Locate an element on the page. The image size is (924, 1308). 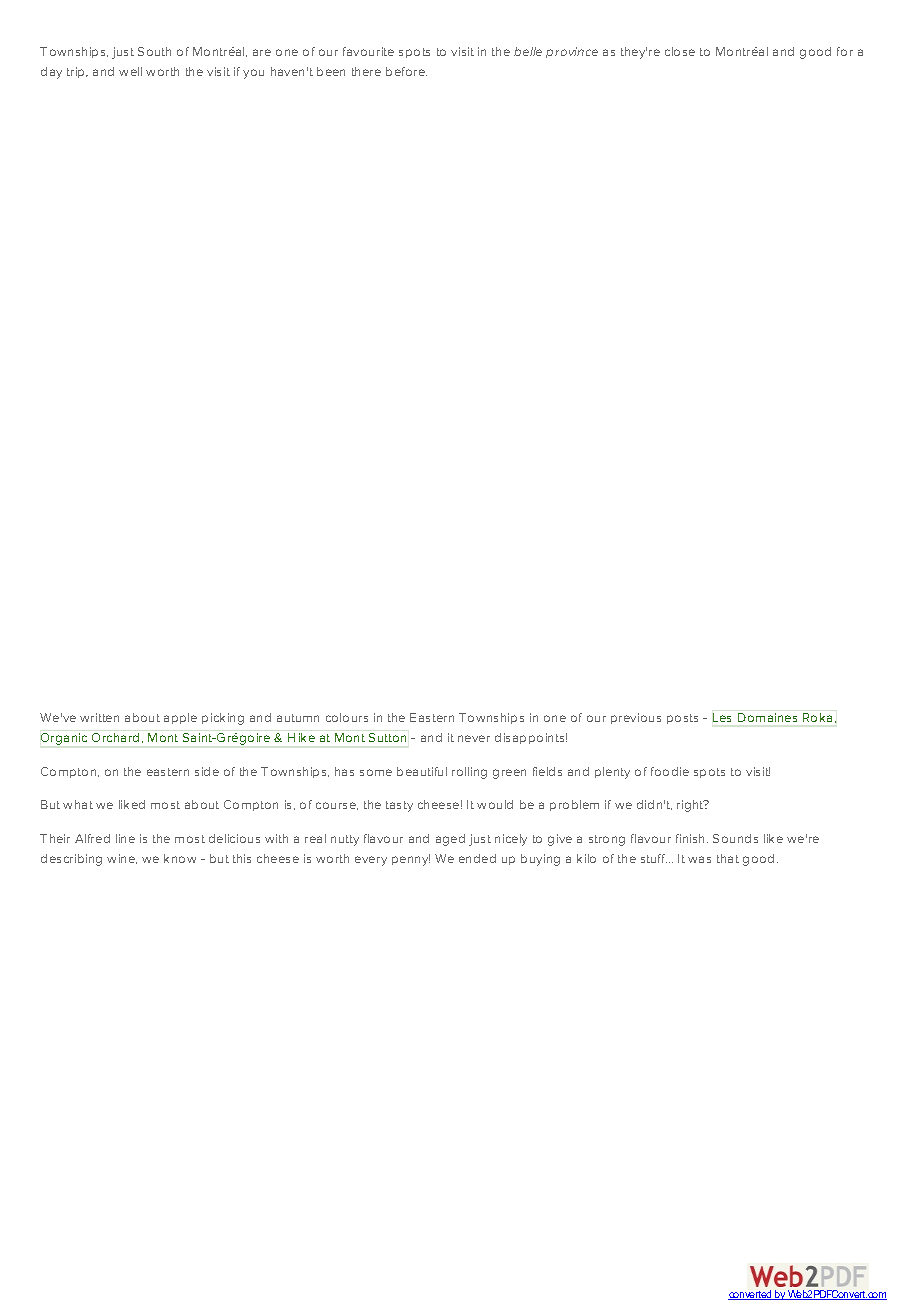
close is located at coordinates (680, 51).
